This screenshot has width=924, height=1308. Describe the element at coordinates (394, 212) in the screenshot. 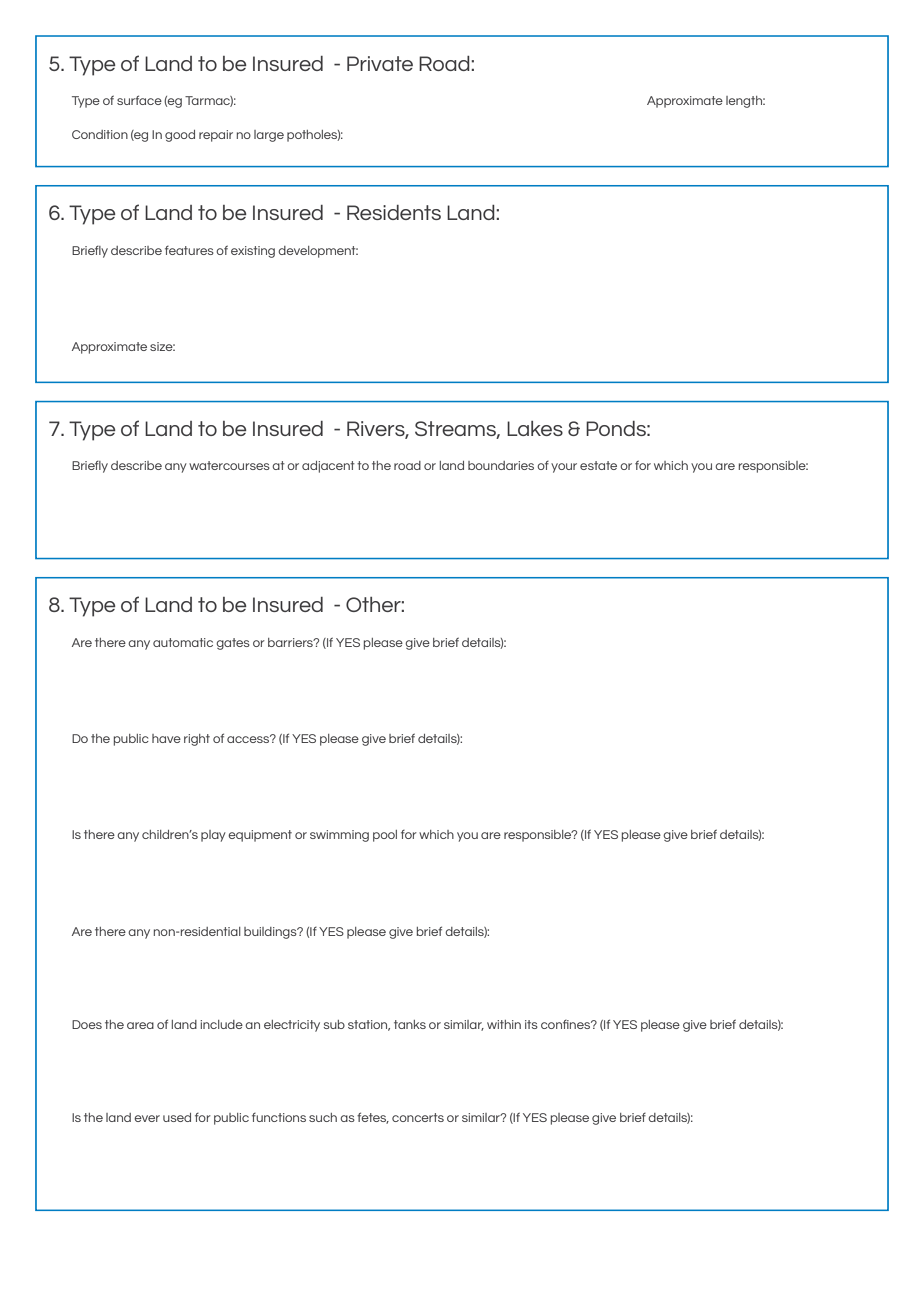

I see `Residents` at that location.
